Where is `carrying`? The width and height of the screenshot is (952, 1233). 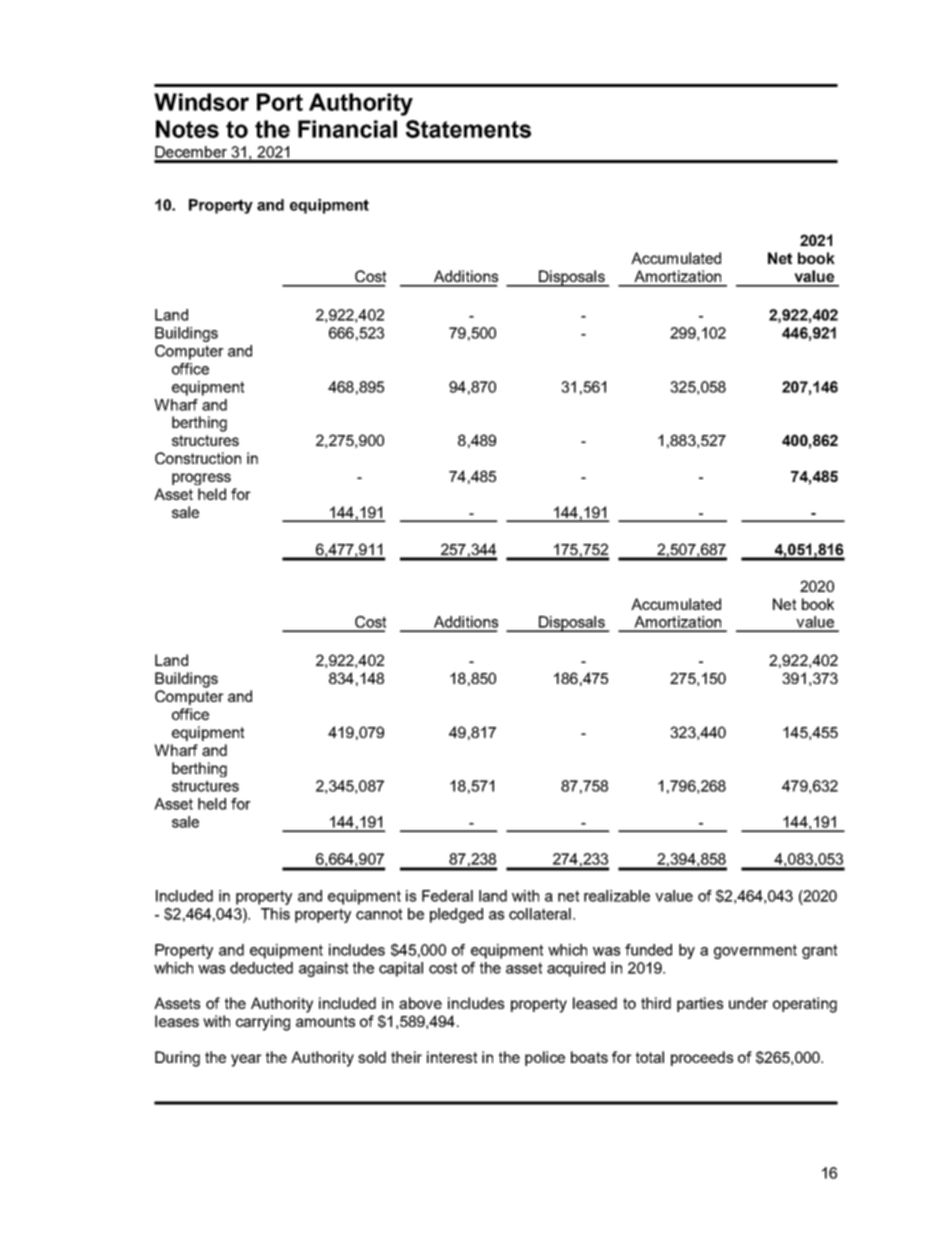
carrying is located at coordinates (263, 1023).
